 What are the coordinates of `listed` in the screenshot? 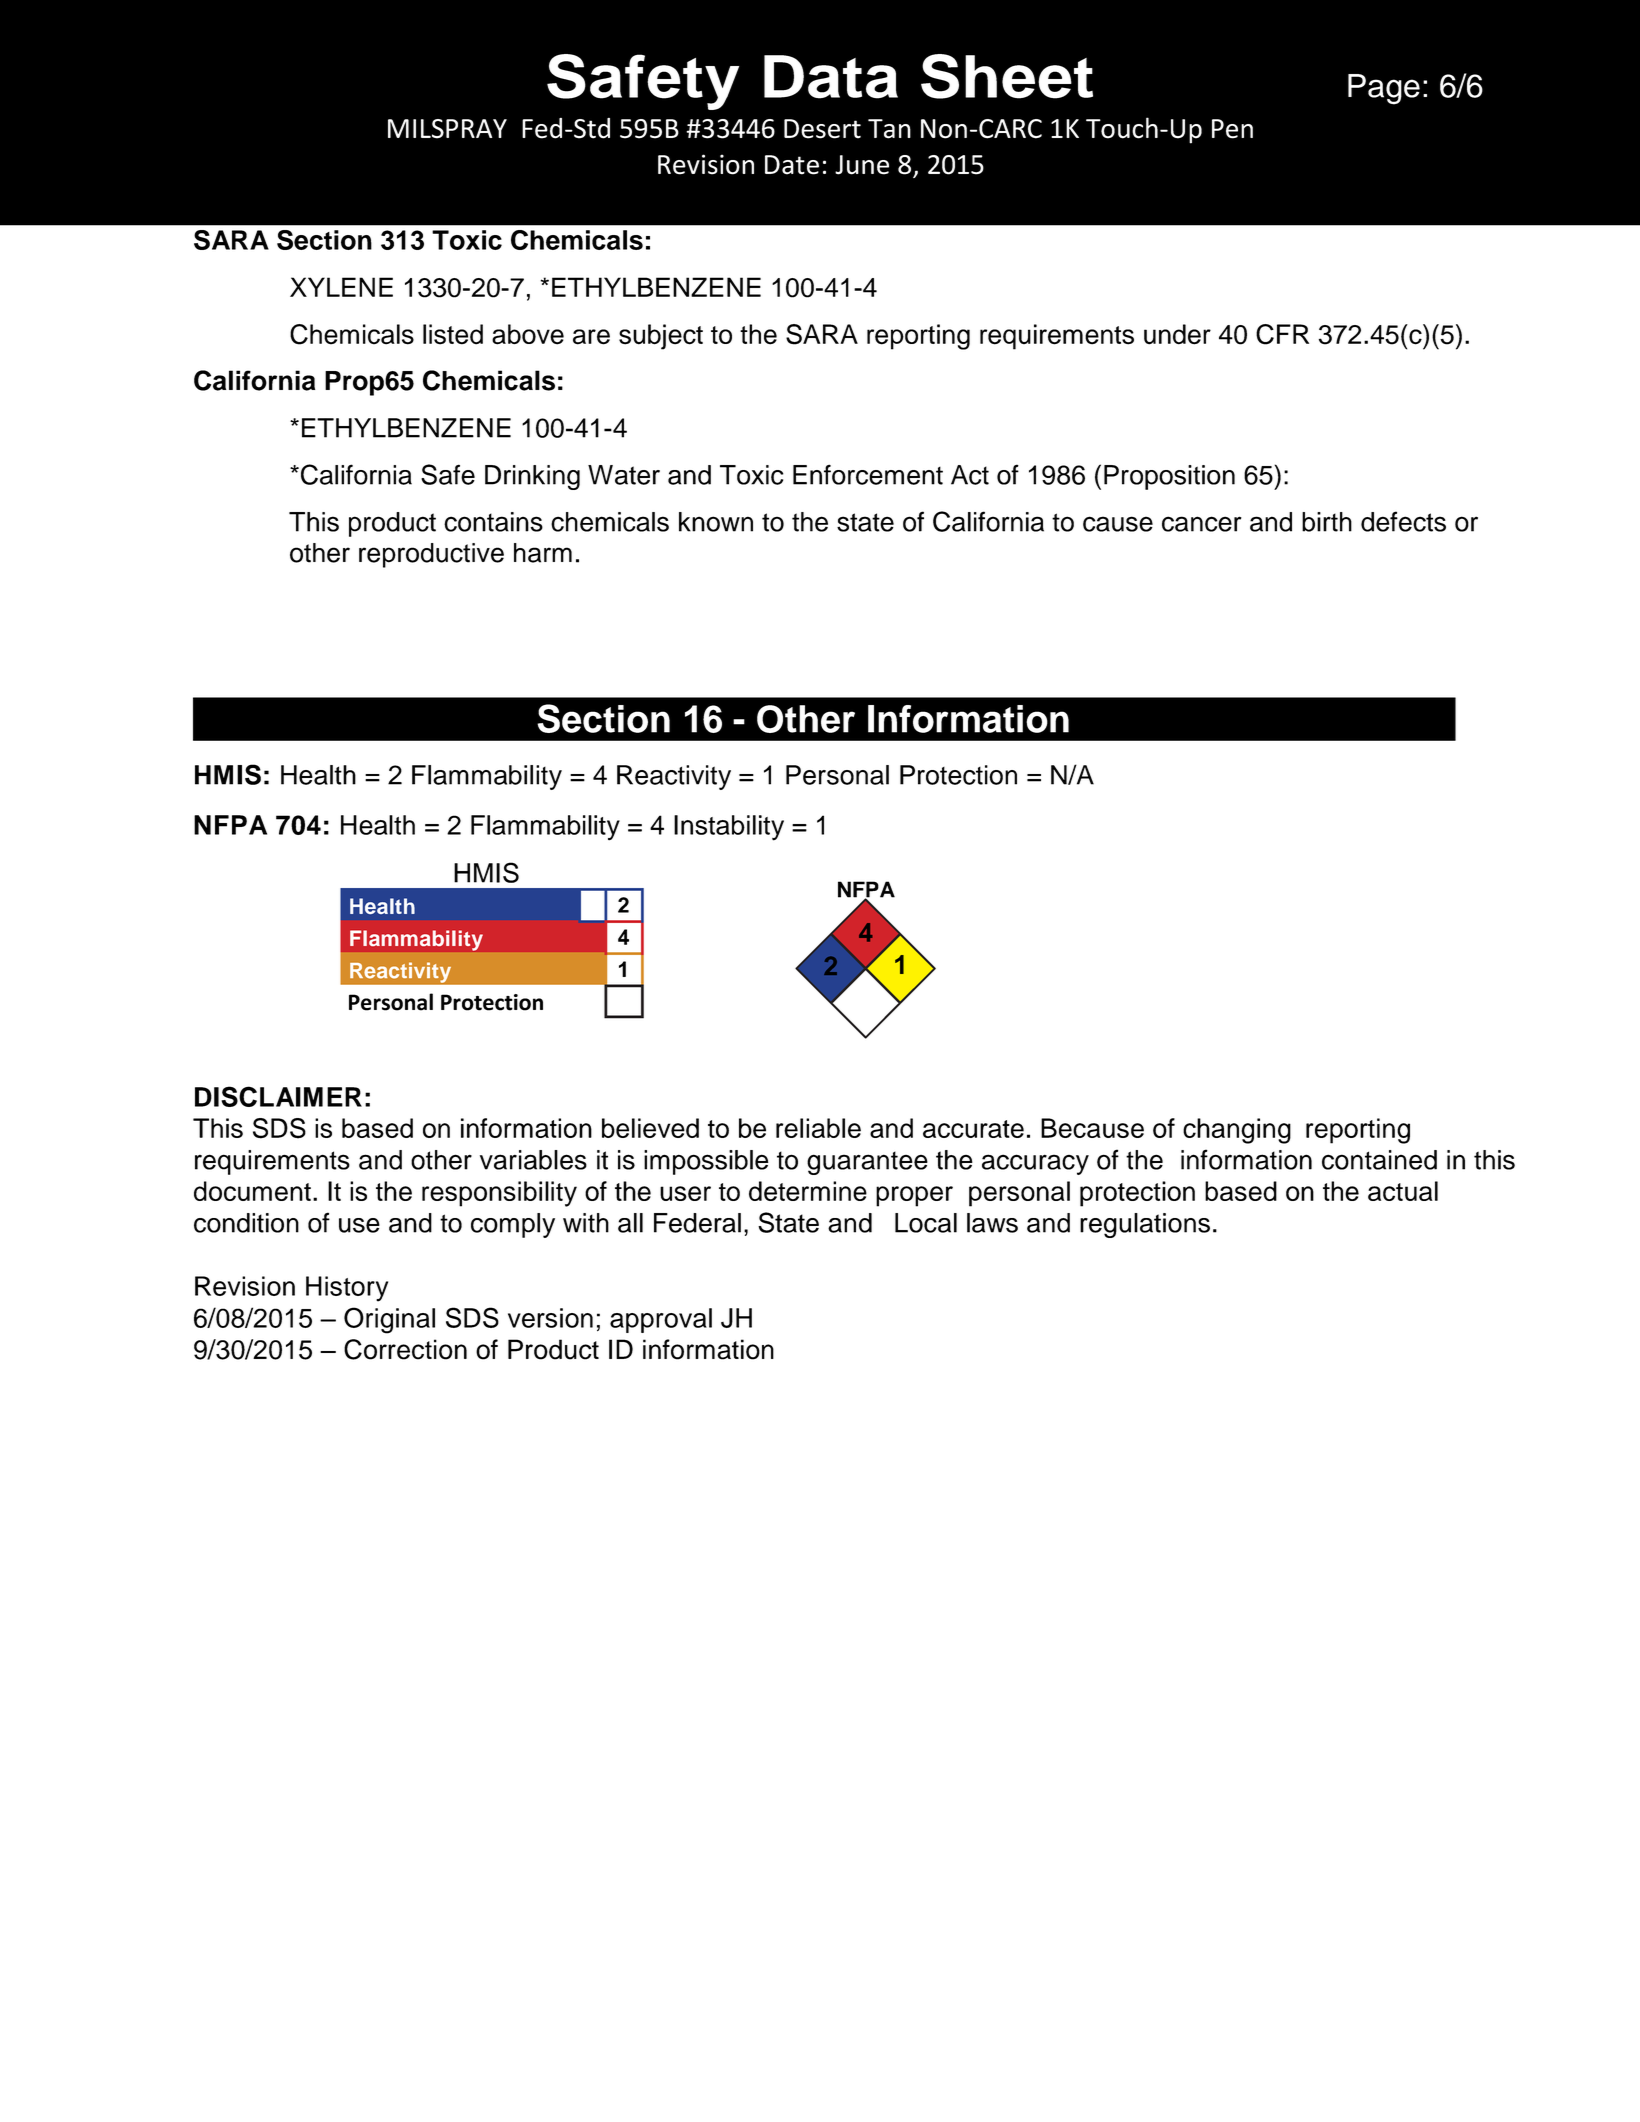 It's located at (453, 334).
